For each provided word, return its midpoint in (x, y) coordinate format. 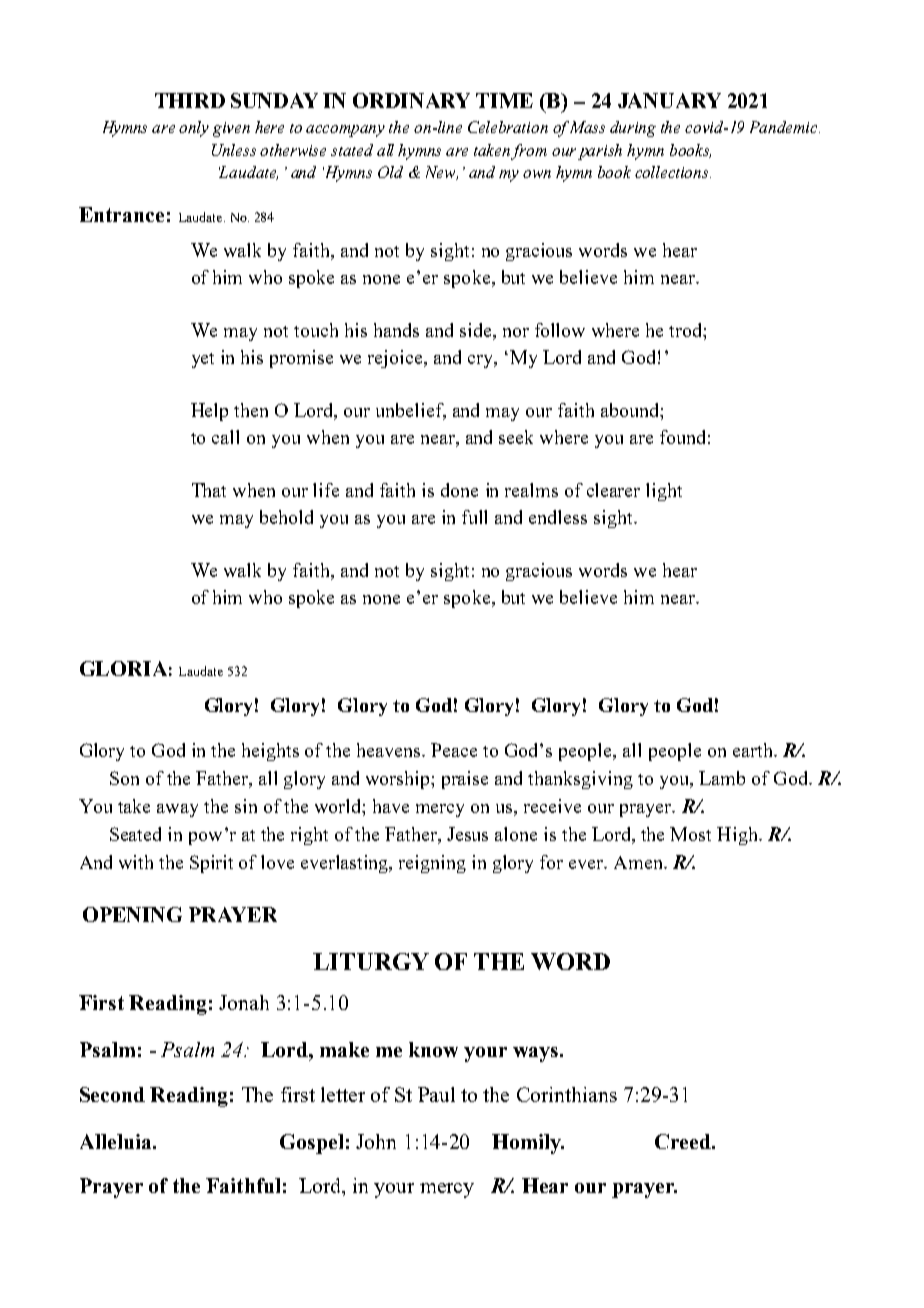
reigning (432, 864)
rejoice (396, 359)
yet (203, 360)
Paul (436, 1094)
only (194, 129)
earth (754, 750)
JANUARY (669, 100)
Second (112, 1094)
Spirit (211, 864)
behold (286, 517)
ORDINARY (411, 100)
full (474, 517)
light (664, 492)
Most (690, 834)
